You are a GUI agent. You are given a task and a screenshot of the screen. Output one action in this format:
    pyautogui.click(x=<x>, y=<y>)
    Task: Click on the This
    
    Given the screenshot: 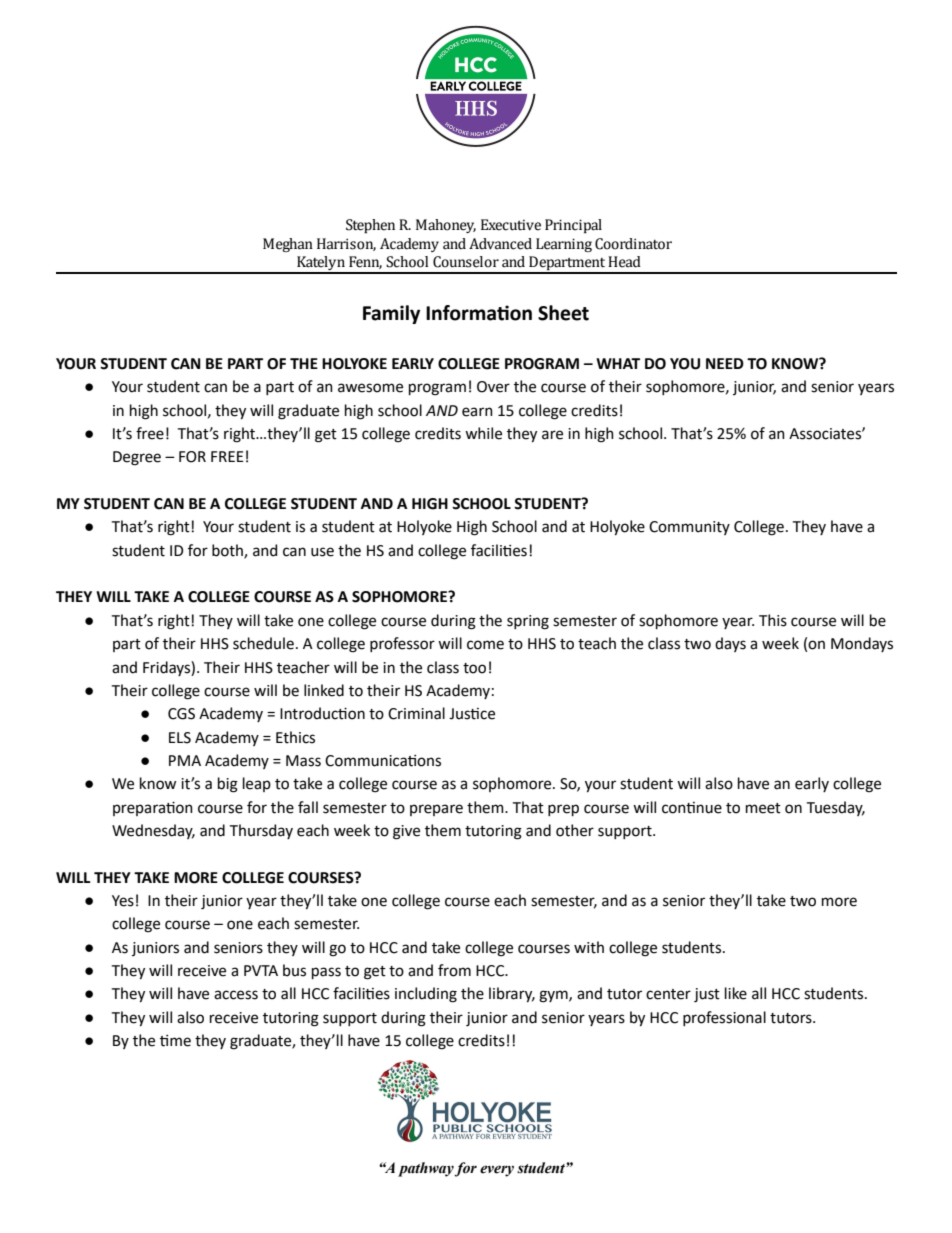 What is the action you would take?
    pyautogui.click(x=773, y=620)
